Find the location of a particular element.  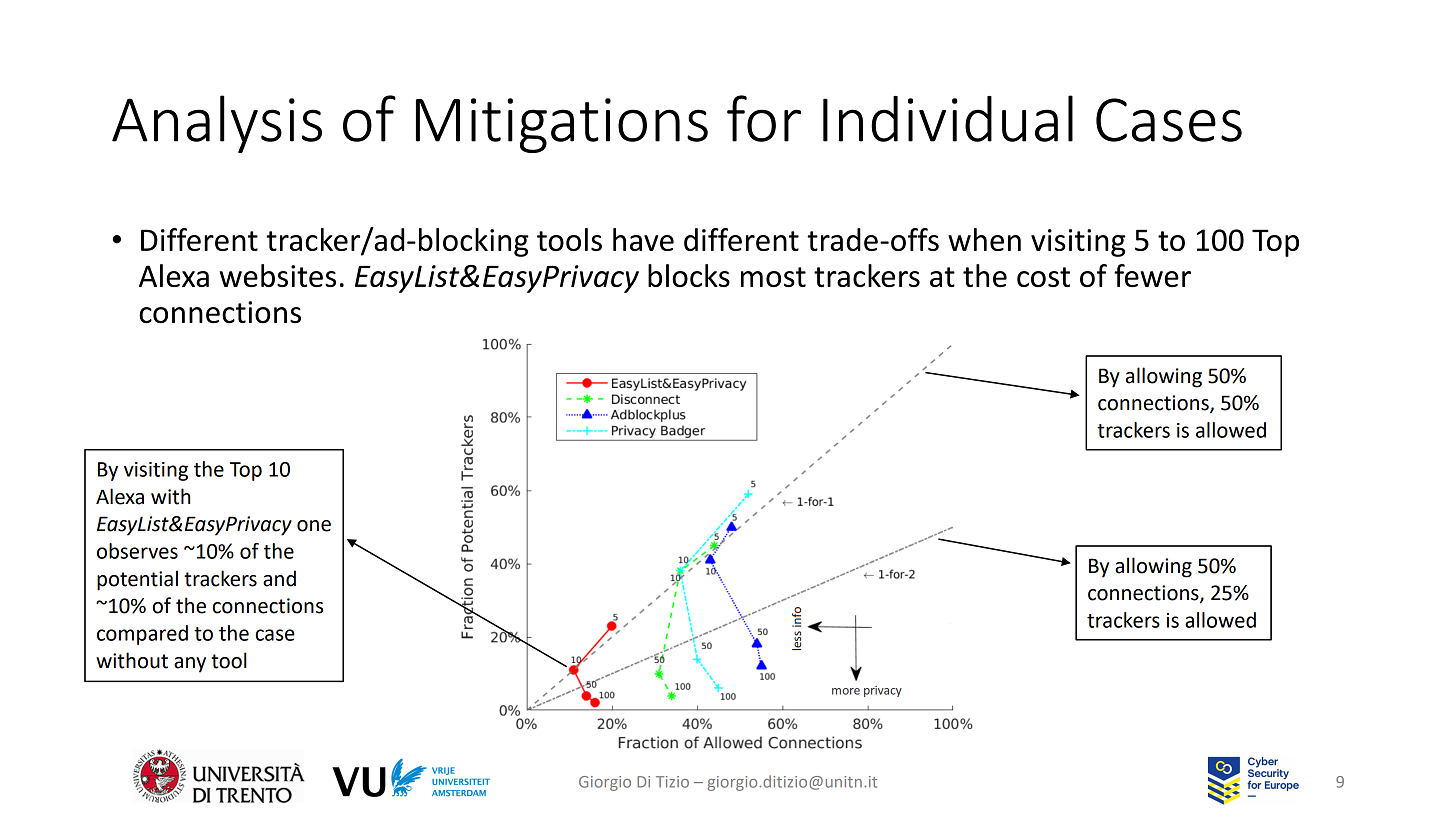

any is located at coordinates (190, 665).
